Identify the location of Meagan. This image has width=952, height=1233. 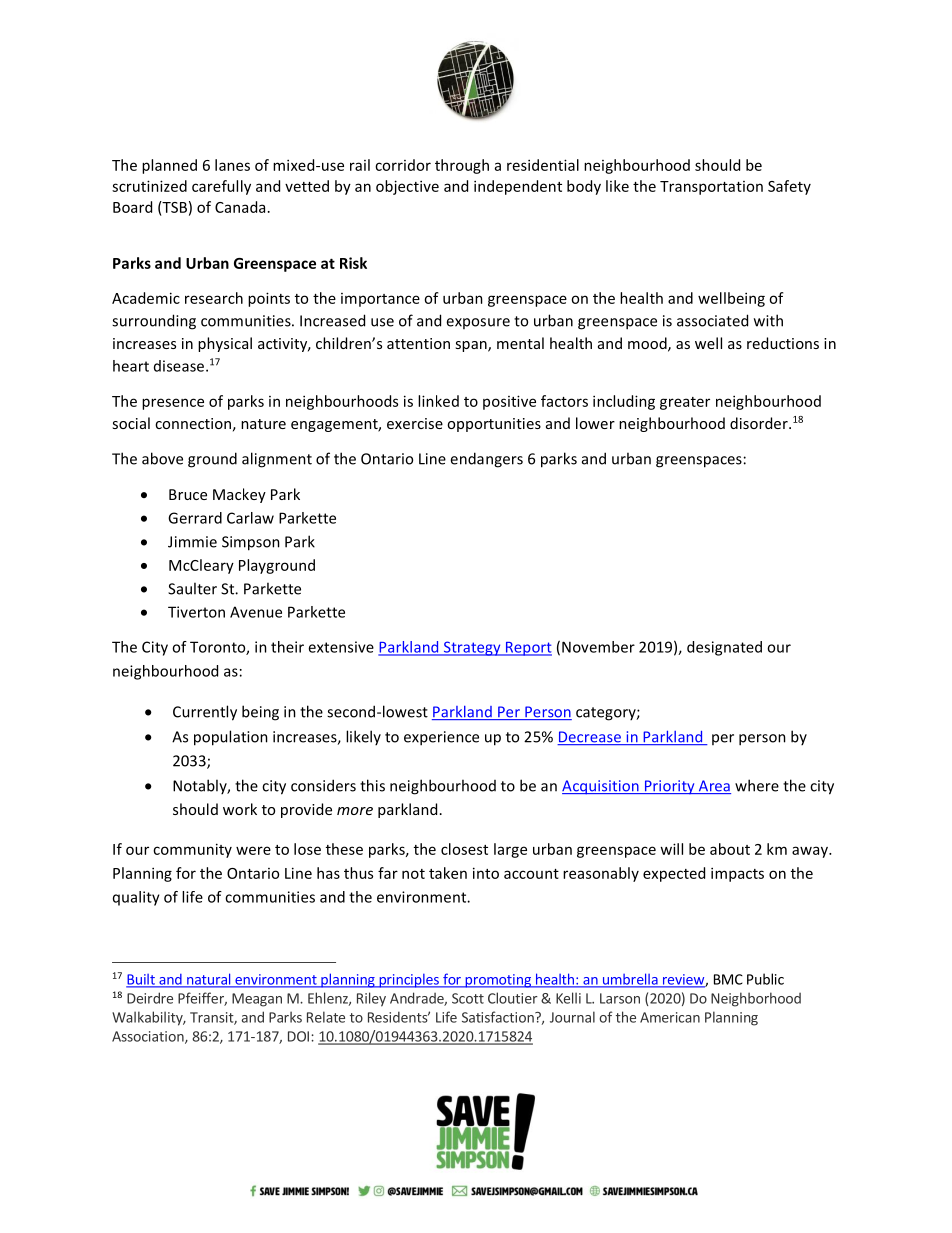
(257, 1000).
